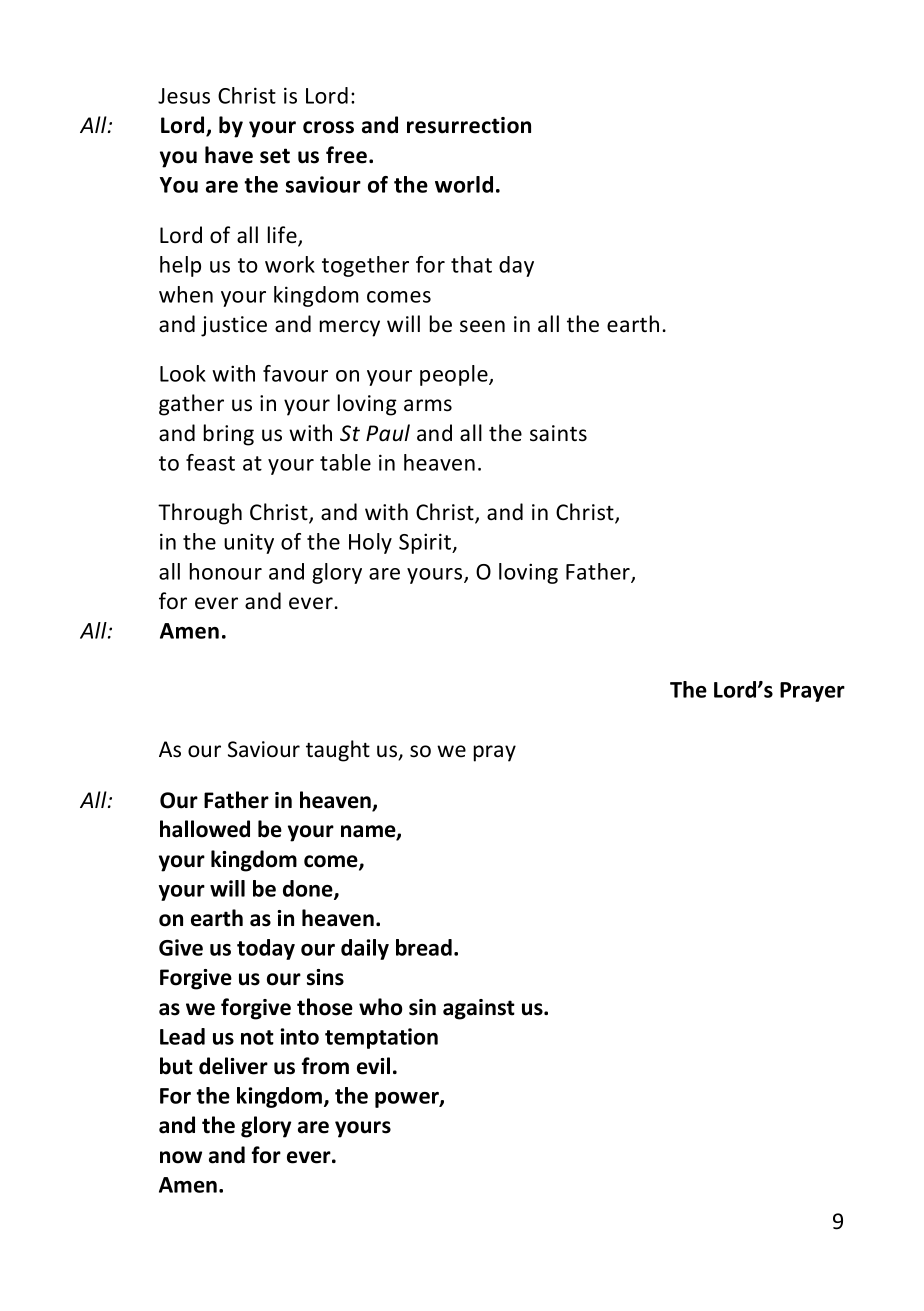 The height and width of the screenshot is (1311, 924). I want to click on saints, so click(558, 433).
